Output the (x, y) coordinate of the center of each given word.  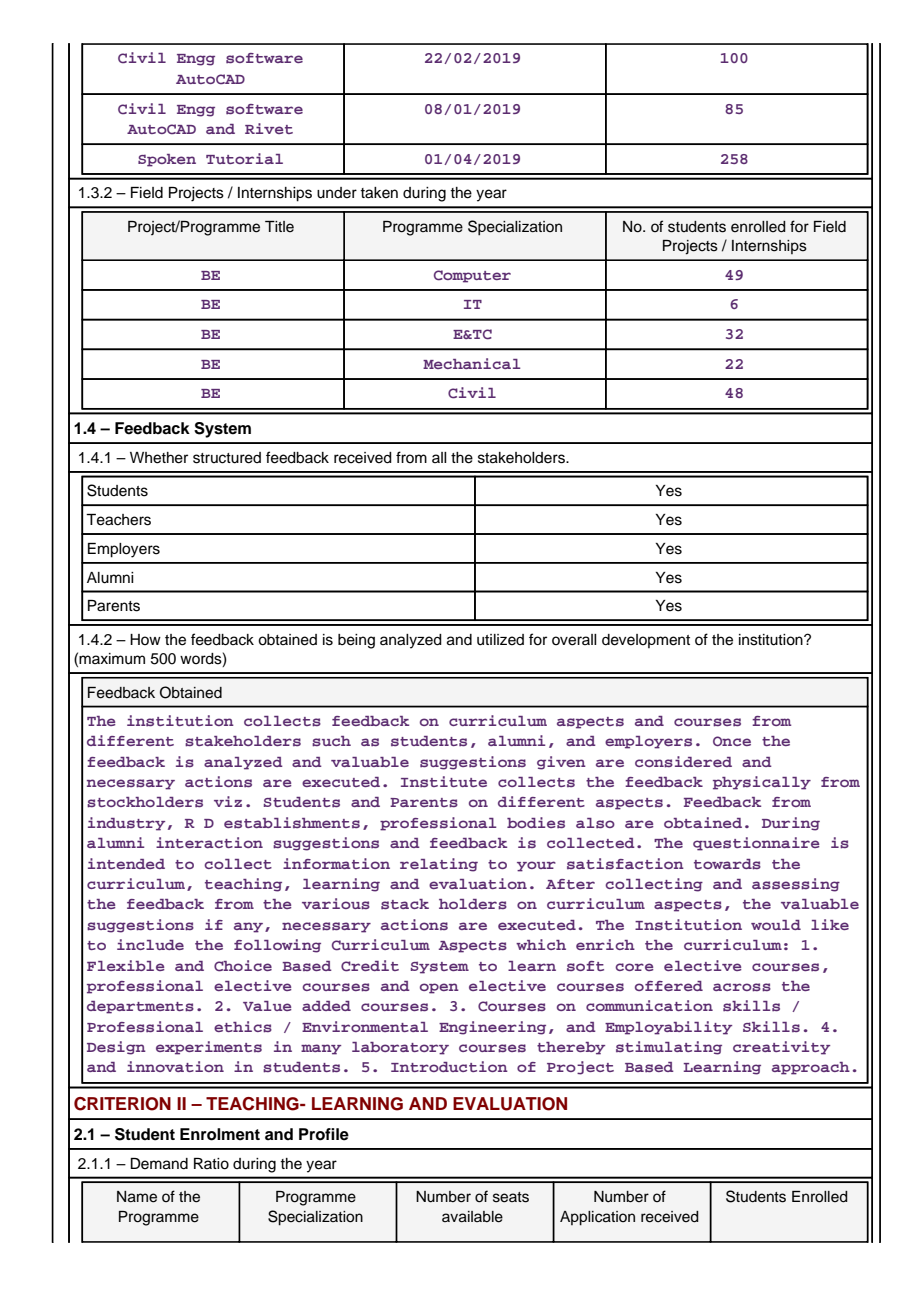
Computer (472, 276)
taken (379, 193)
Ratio (211, 1164)
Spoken (167, 160)
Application (597, 1218)
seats (511, 1197)
